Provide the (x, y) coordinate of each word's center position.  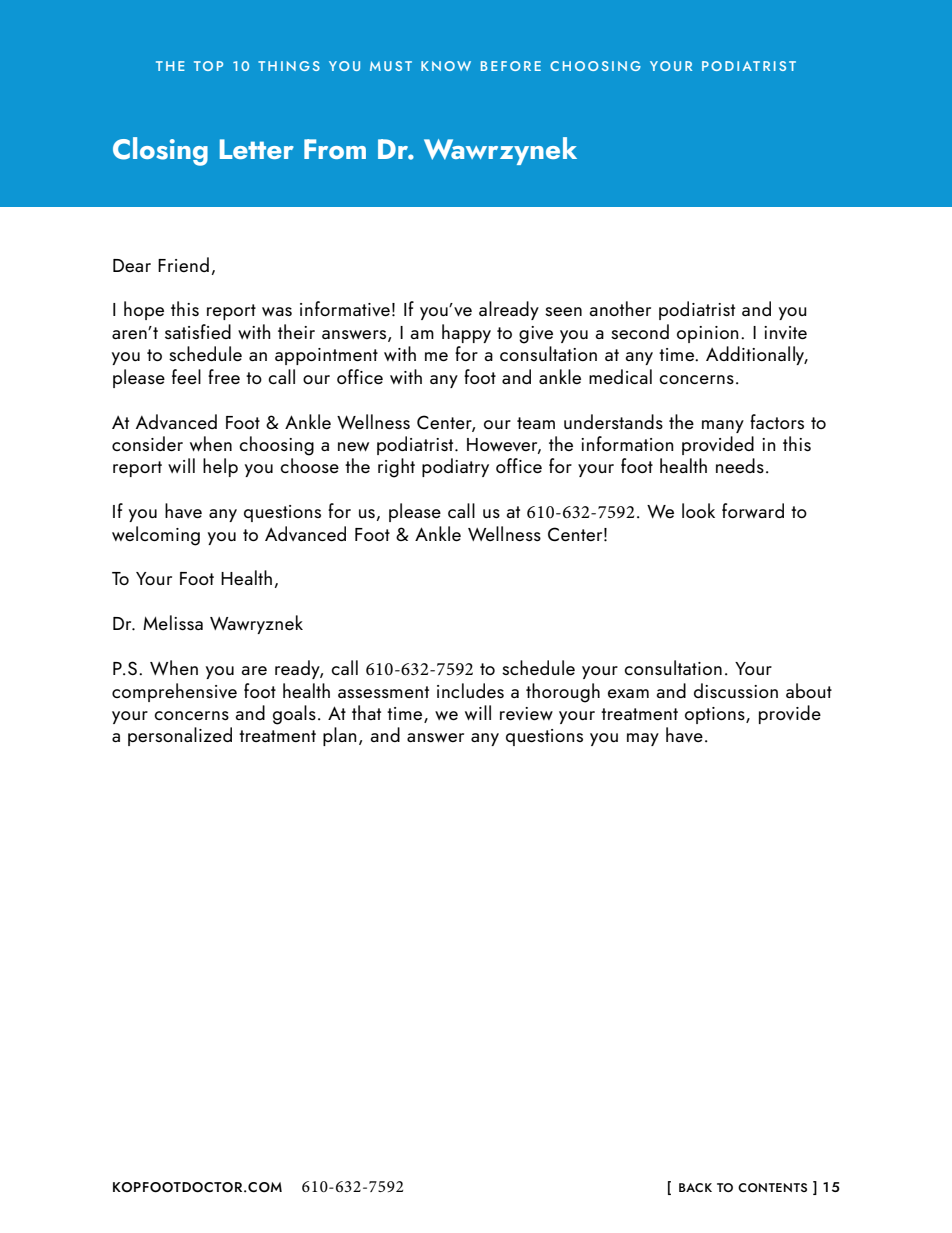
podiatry (455, 467)
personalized (180, 736)
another (620, 308)
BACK (695, 1187)
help (220, 467)
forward (753, 510)
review (526, 713)
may (643, 739)
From (335, 149)
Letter (257, 149)
